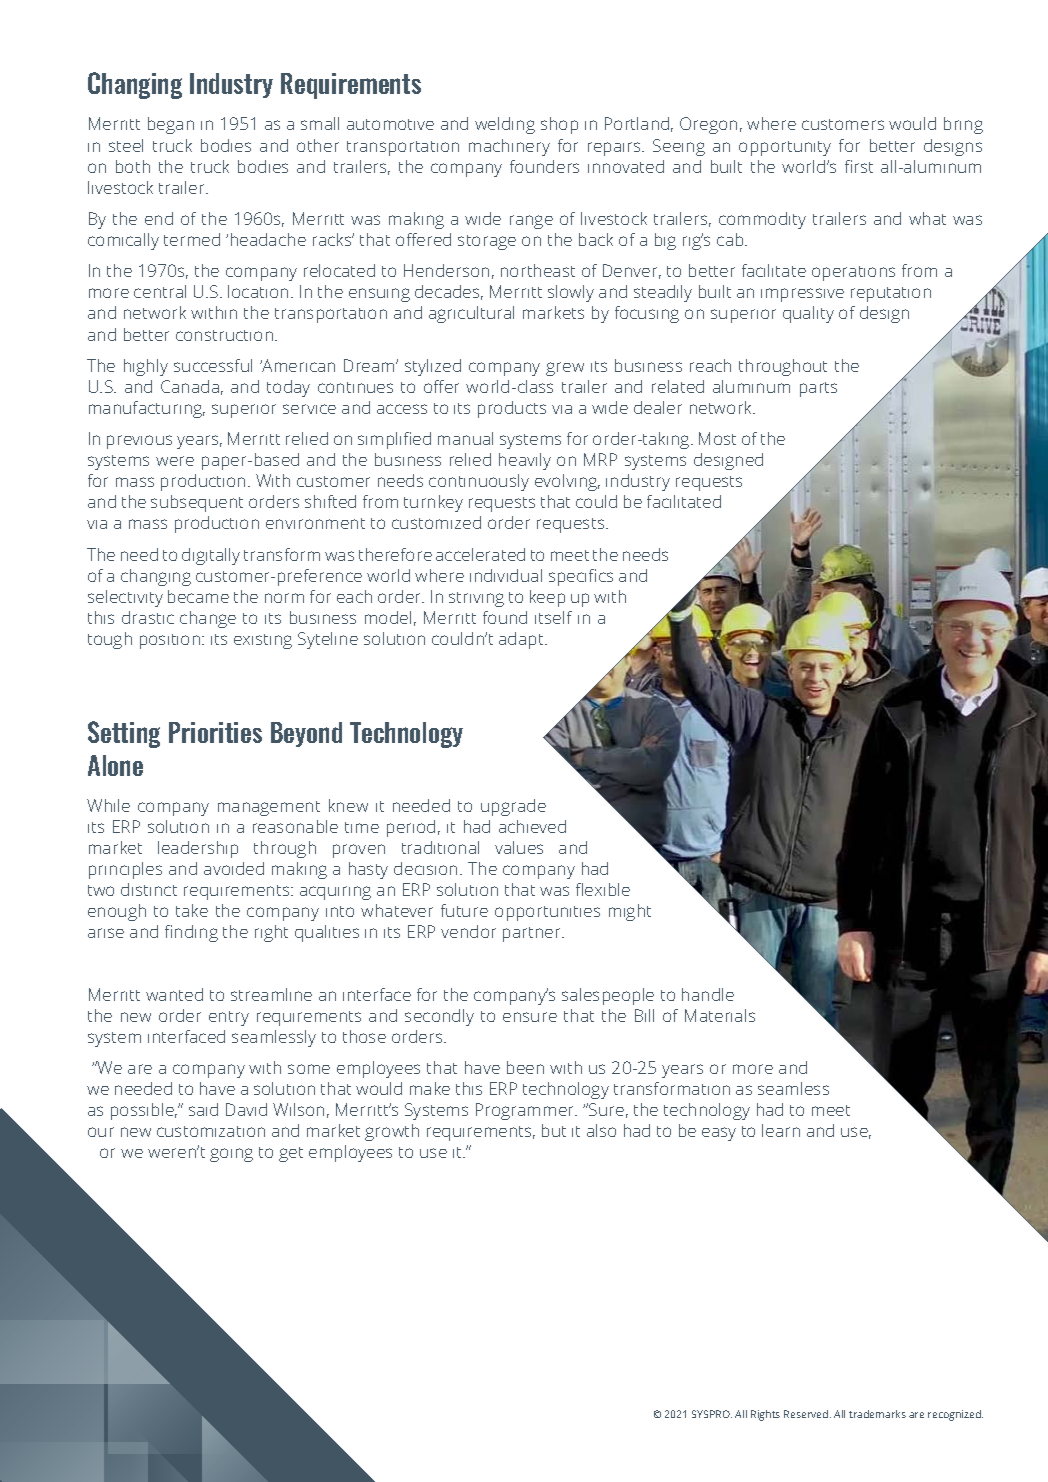 Image resolution: width=1048 pixels, height=1482 pixels. Describe the element at coordinates (877, 1414) in the screenshot. I see `trademarks` at that location.
